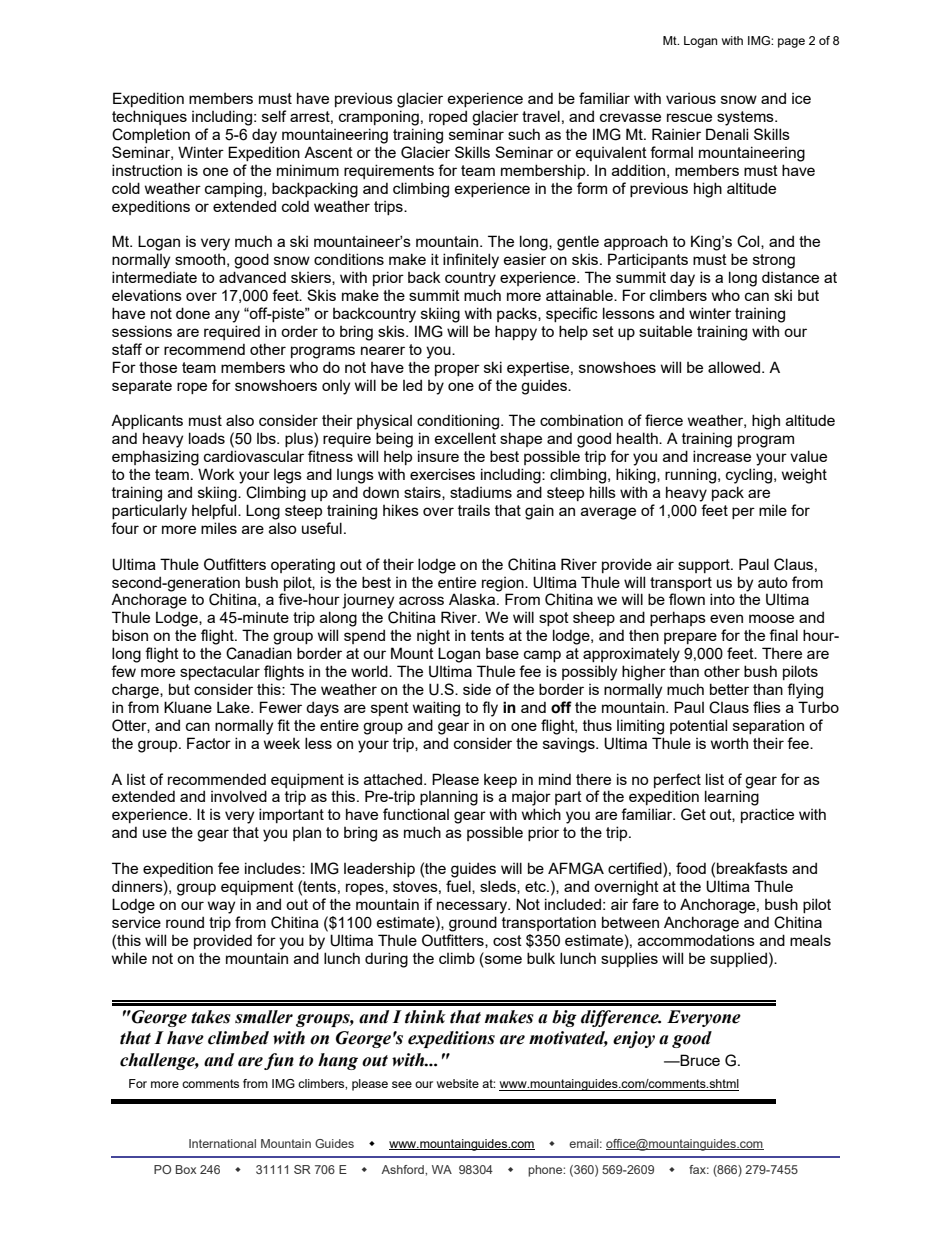 This page has height=1233, width=952. I want to click on International, so click(222, 1143).
